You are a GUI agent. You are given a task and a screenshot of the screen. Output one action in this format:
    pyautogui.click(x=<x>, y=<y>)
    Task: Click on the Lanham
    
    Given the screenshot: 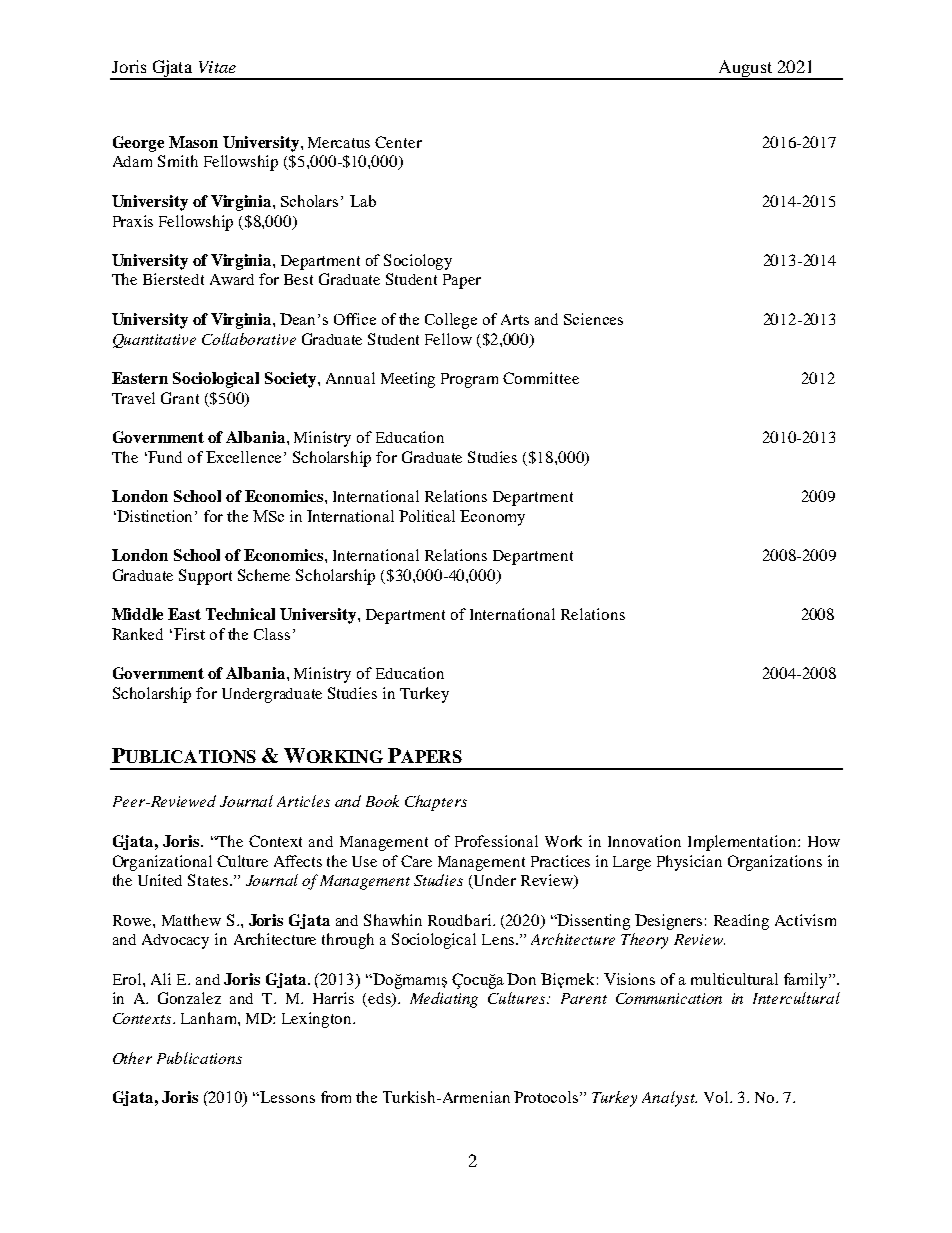 What is the action you would take?
    pyautogui.click(x=210, y=1018)
